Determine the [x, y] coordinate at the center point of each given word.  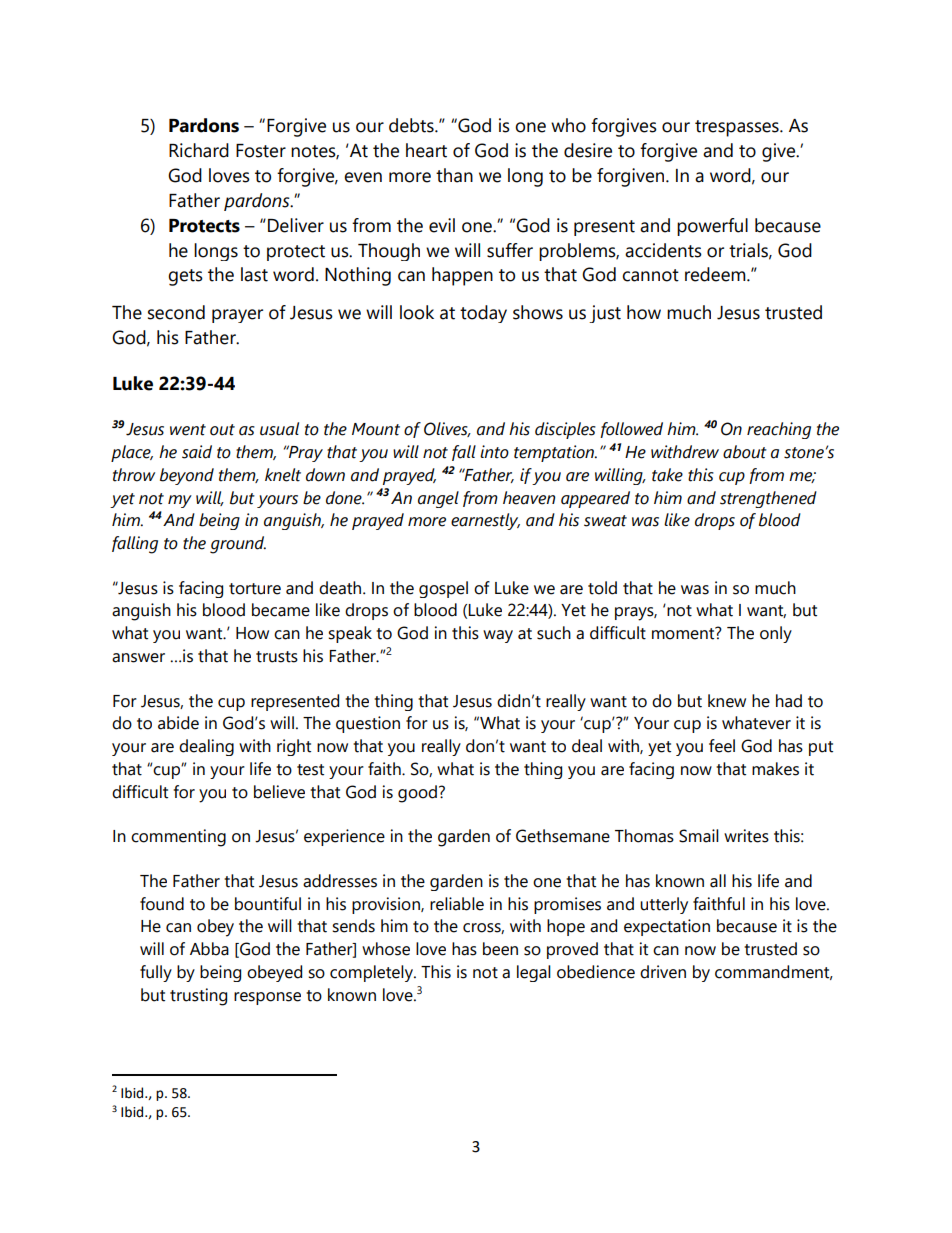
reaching [779, 430]
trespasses [738, 128]
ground [238, 545]
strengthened [768, 499]
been [500, 949]
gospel [443, 589]
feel [722, 746]
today [483, 314]
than [454, 175]
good [417, 794]
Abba [209, 949]
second [176, 312]
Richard [199, 150]
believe [279, 792]
